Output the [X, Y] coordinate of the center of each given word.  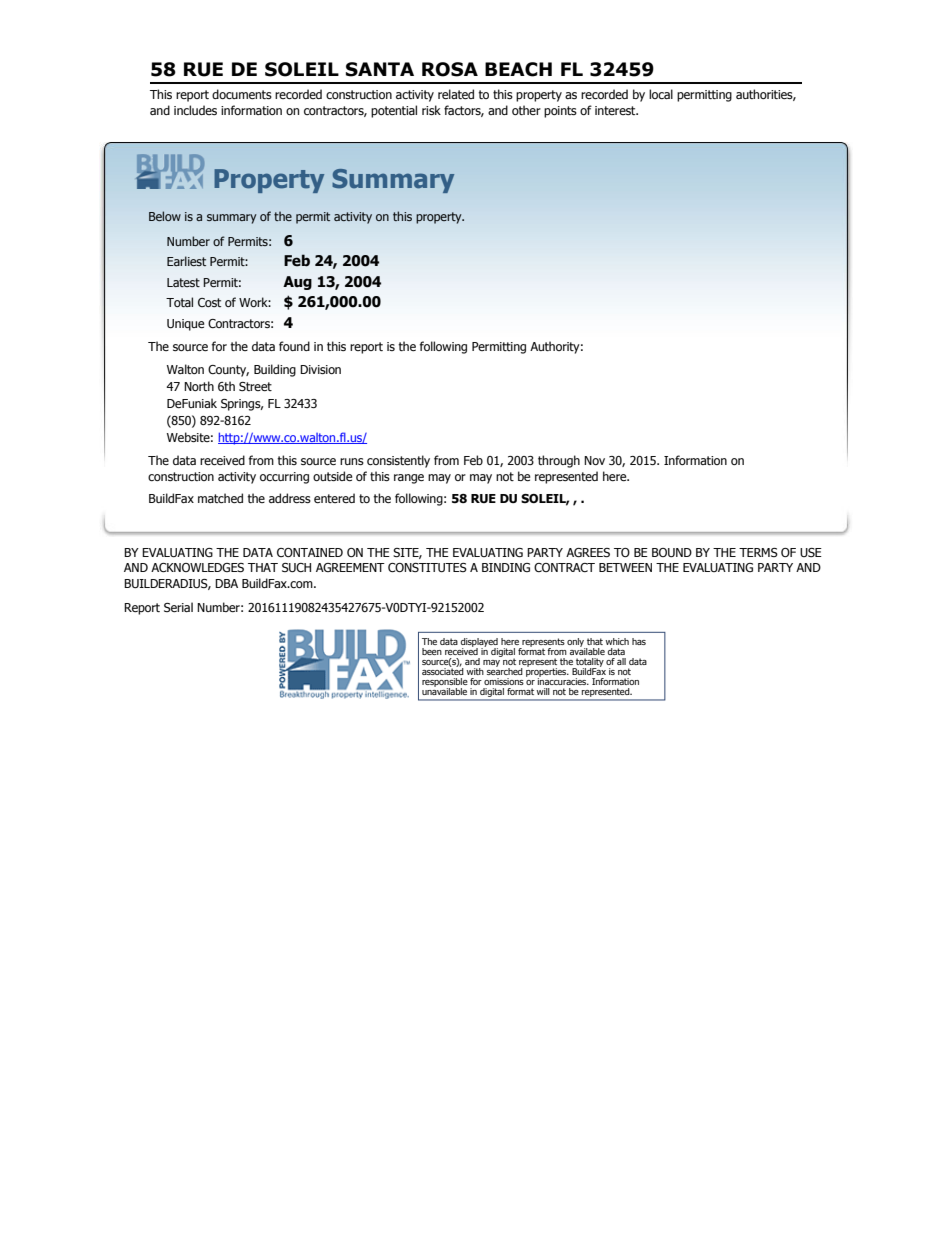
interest [616, 110]
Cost [209, 302]
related [456, 94]
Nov [594, 460]
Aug [297, 283]
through [559, 461]
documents [242, 94]
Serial [178, 607]
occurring [284, 478]
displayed [479, 643]
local [661, 94]
